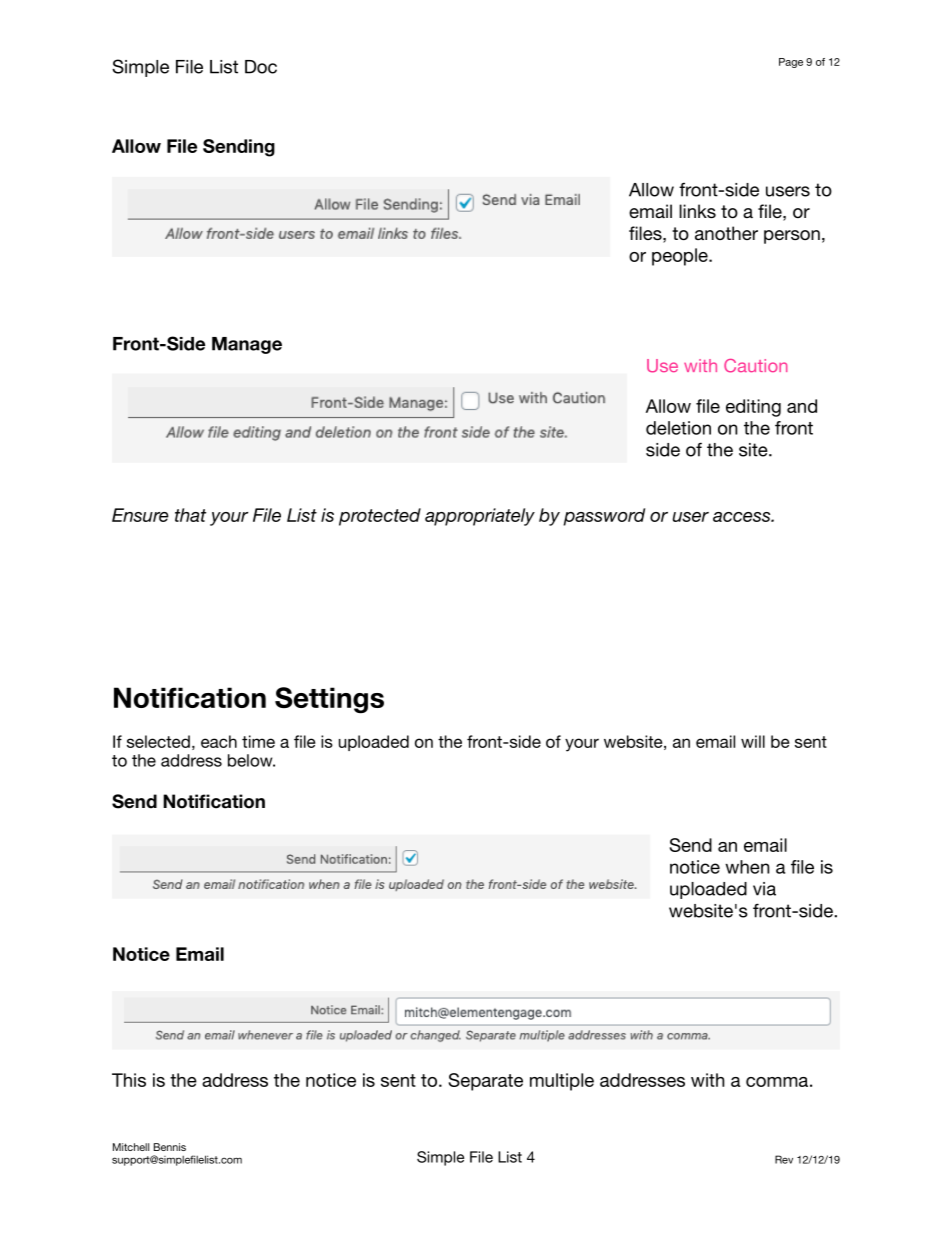 This screenshot has height=1233, width=952. Describe the element at coordinates (753, 741) in the screenshot. I see `will` at that location.
